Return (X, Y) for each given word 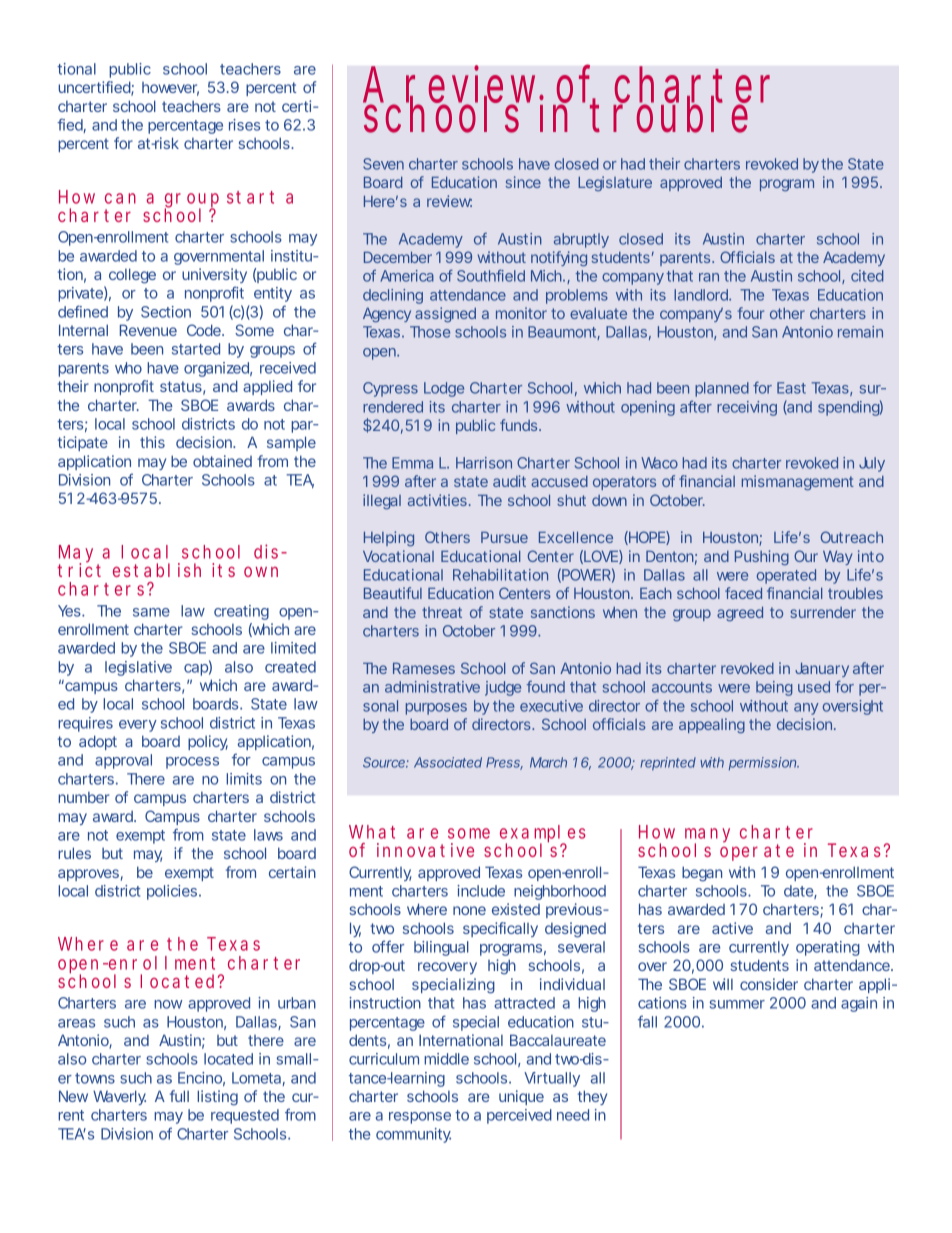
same (151, 612)
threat (442, 612)
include (481, 891)
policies (173, 892)
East (791, 388)
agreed (740, 614)
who (128, 368)
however (170, 89)
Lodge (444, 389)
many (707, 837)
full (179, 1096)
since (523, 182)
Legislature (615, 183)
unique (521, 1097)
